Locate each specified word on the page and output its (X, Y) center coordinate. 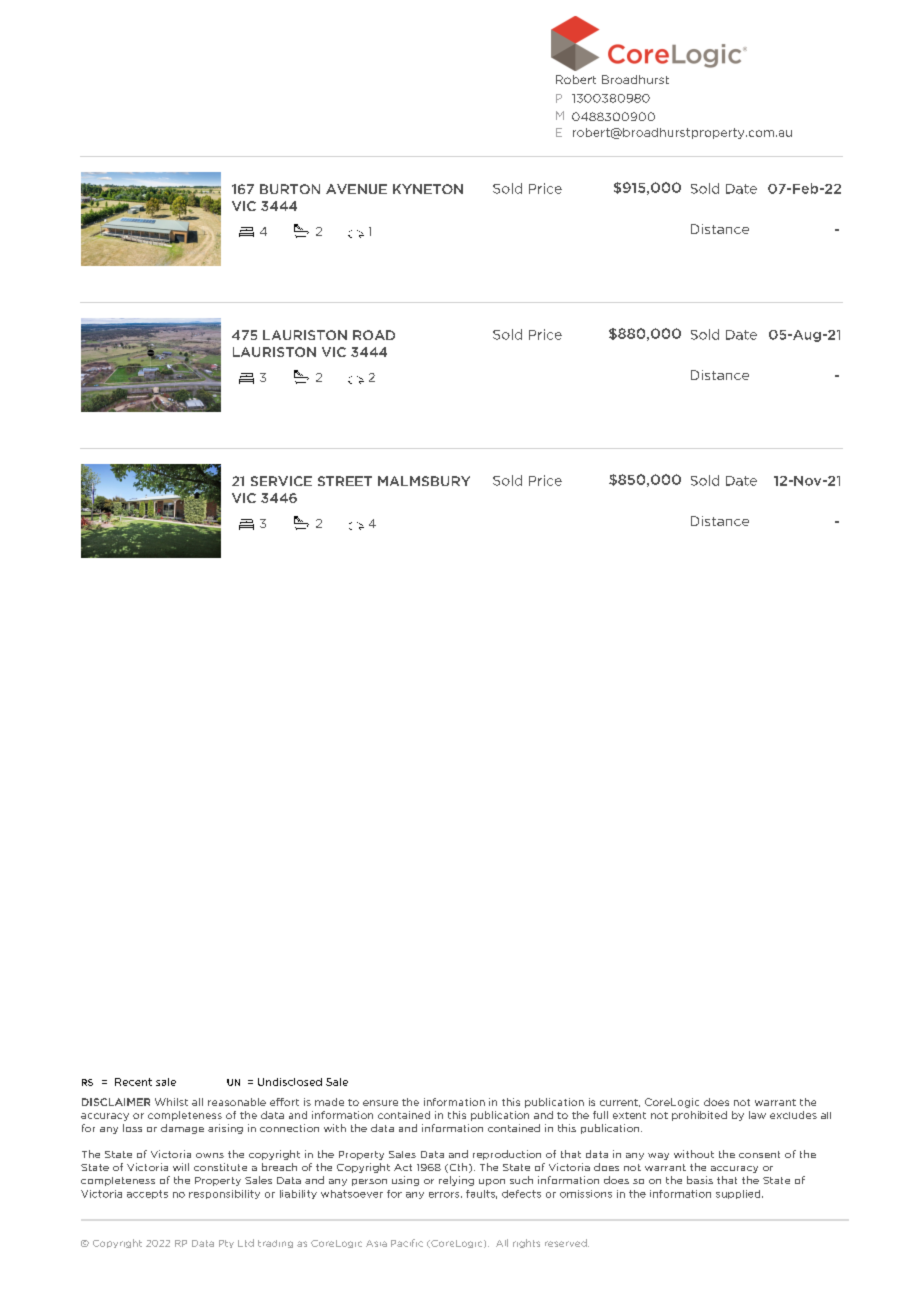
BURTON (290, 189)
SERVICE (281, 481)
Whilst (171, 1102)
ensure (380, 1103)
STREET (345, 481)
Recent (133, 1082)
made (329, 1102)
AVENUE (356, 189)
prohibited (699, 1116)
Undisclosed (290, 1082)
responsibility (224, 1194)
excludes (793, 1115)
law (757, 1115)
